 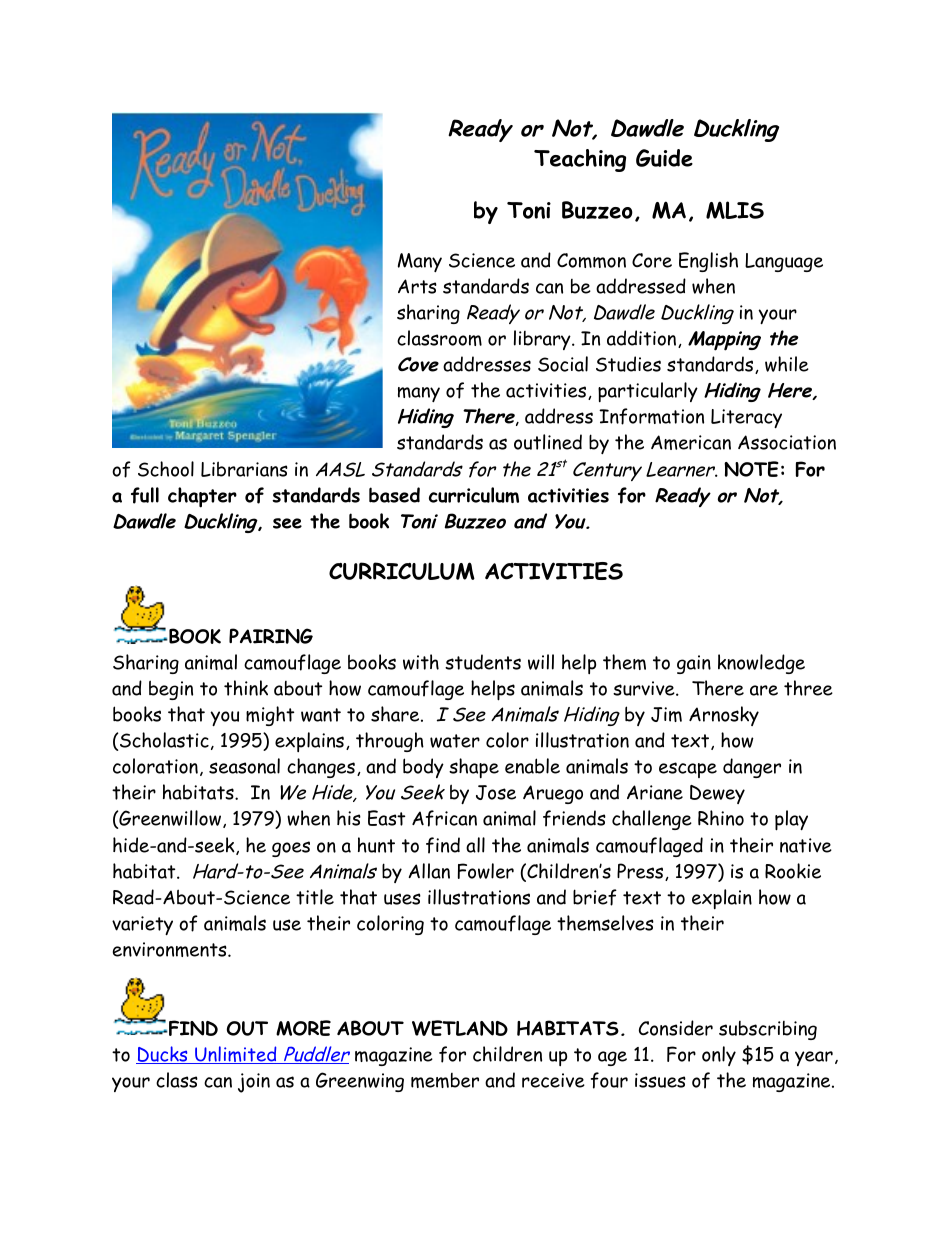 What do you see at coordinates (483, 662) in the document?
I see `students` at bounding box center [483, 662].
